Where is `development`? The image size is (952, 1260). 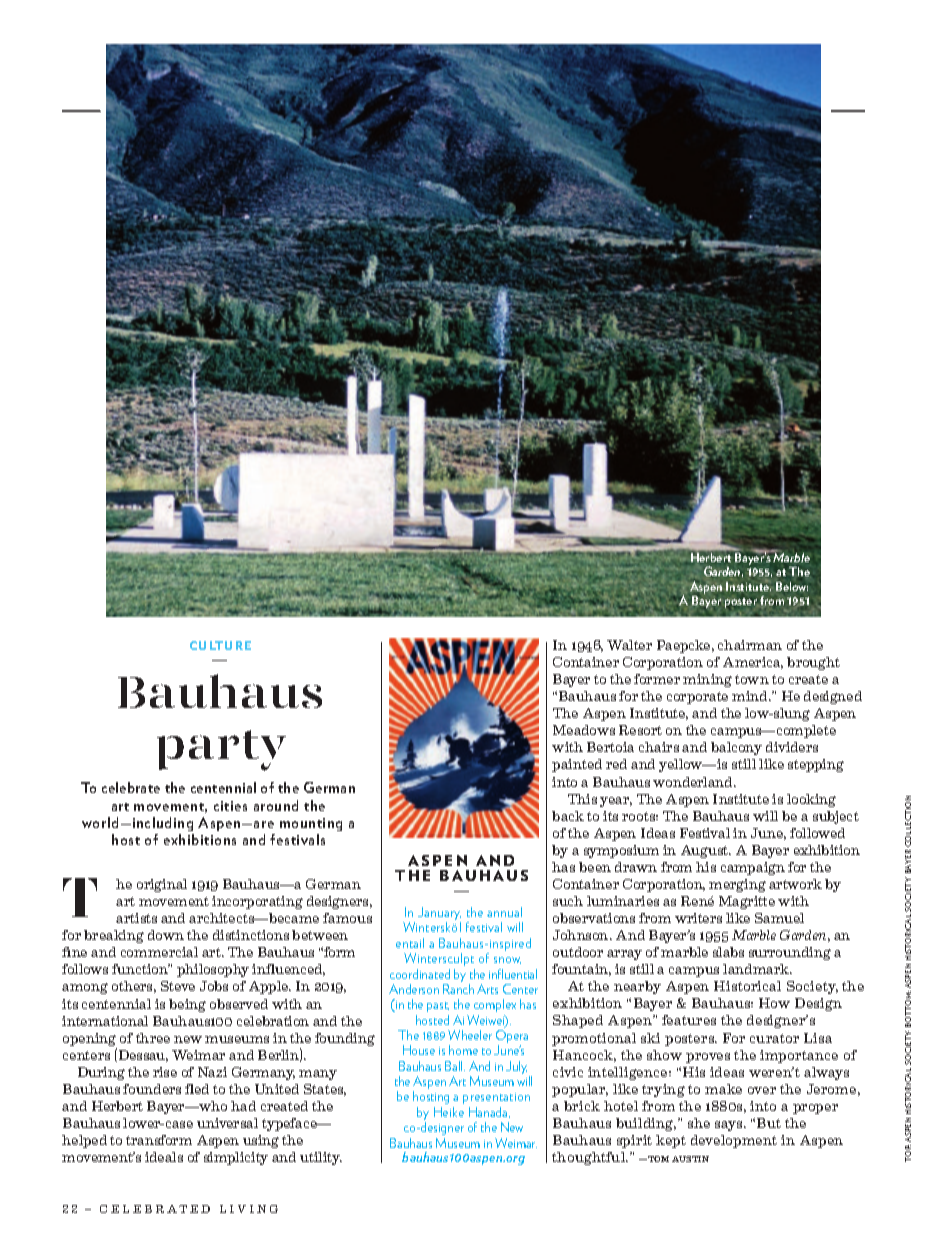 development is located at coordinates (734, 1141).
